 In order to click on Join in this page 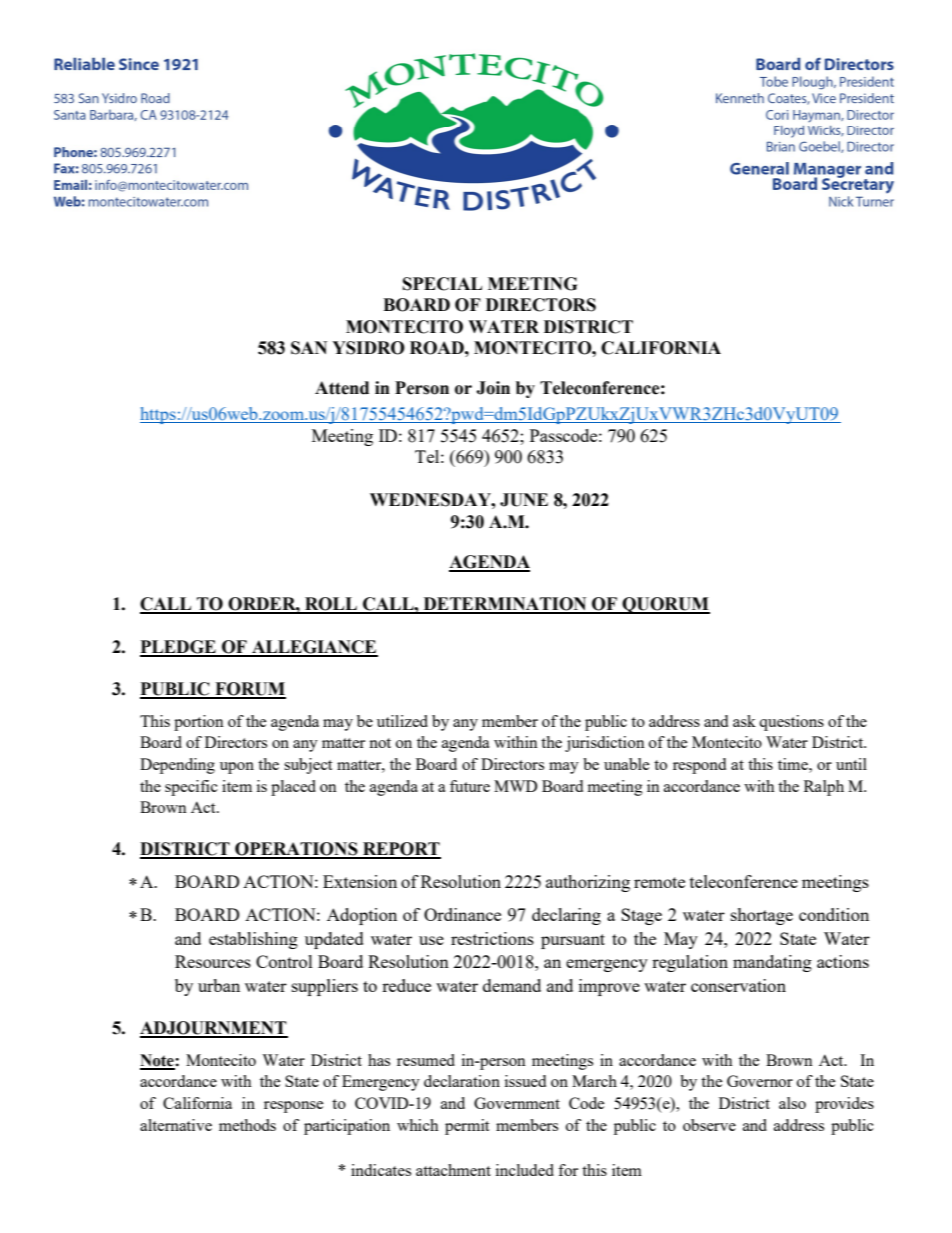, I will do `click(493, 388)`.
